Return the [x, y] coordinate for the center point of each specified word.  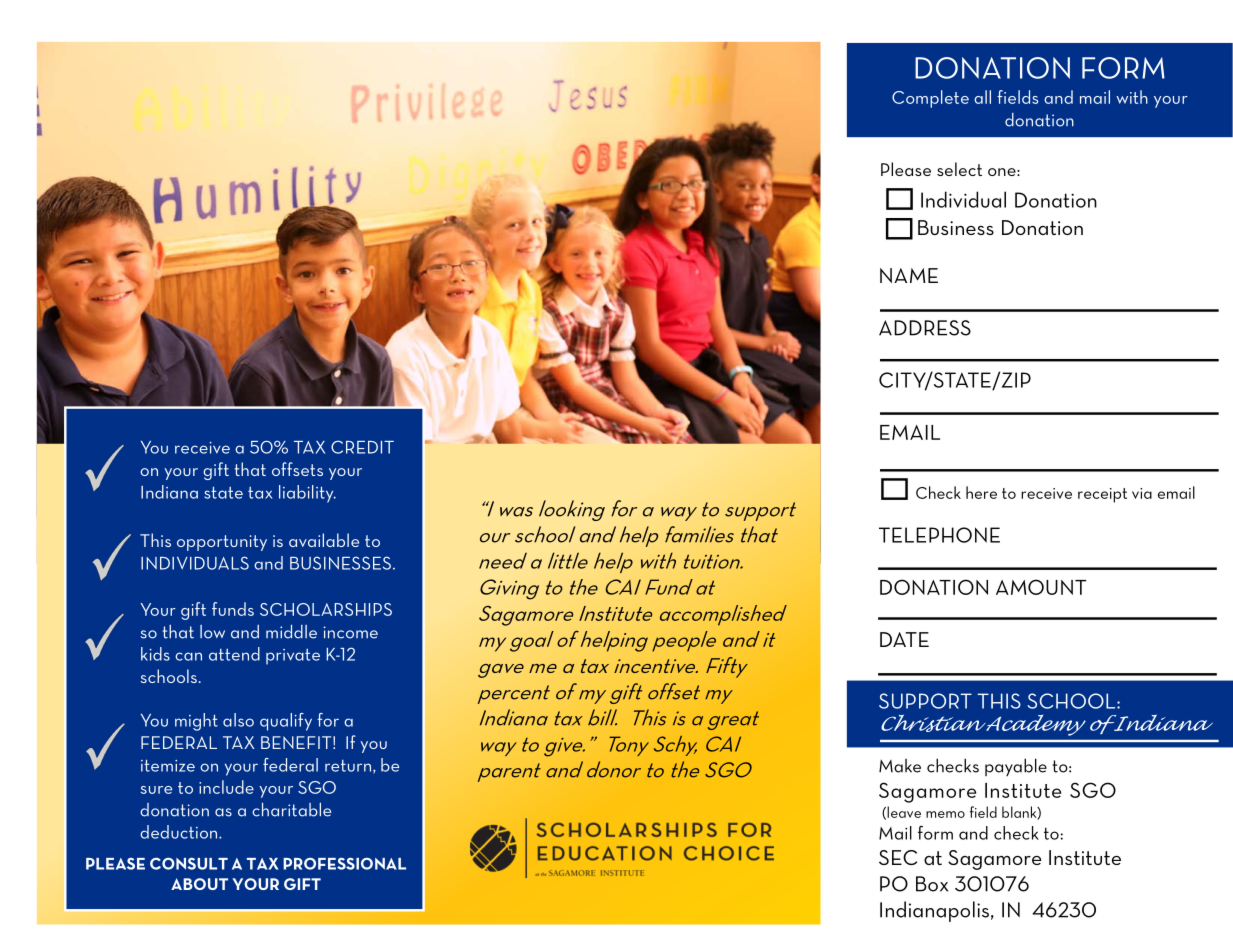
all [982, 97]
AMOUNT [1041, 587]
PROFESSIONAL [344, 863]
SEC [898, 857]
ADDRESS [925, 328]
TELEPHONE [939, 535]
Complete [930, 99]
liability [307, 494]
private [293, 657]
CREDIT [362, 447]
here [981, 492]
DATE [904, 639]
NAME [909, 275]
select [959, 169]
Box [932, 884]
